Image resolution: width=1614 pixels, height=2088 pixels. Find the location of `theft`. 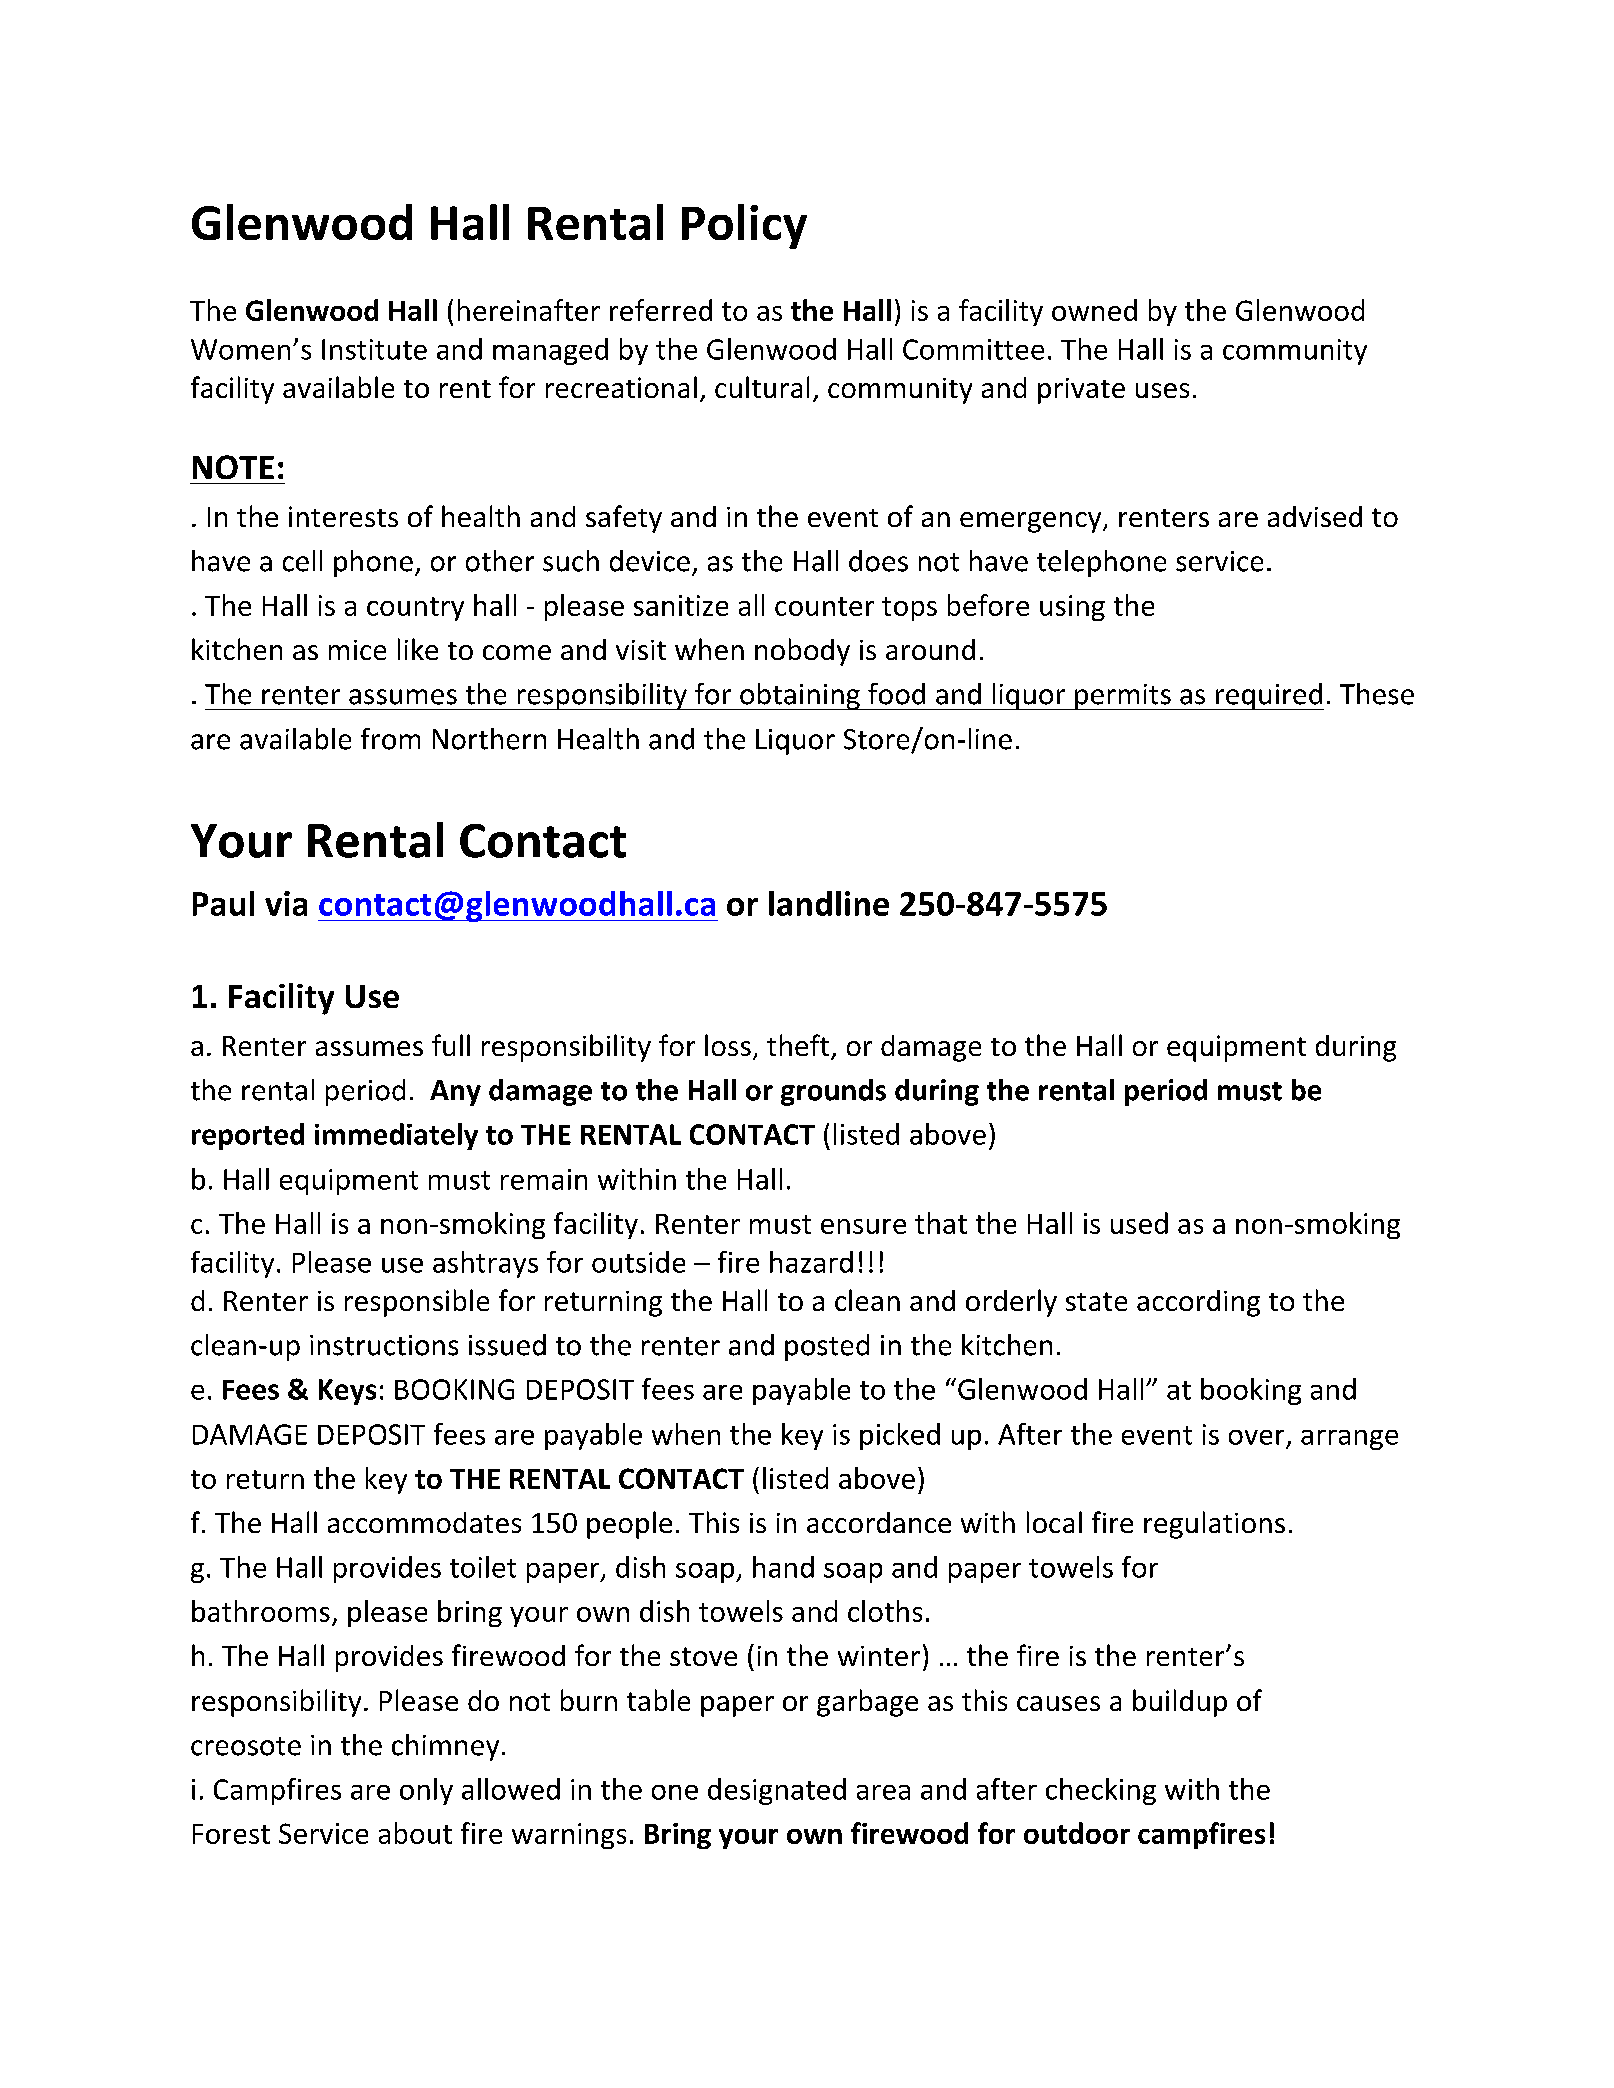

theft is located at coordinates (799, 1046).
